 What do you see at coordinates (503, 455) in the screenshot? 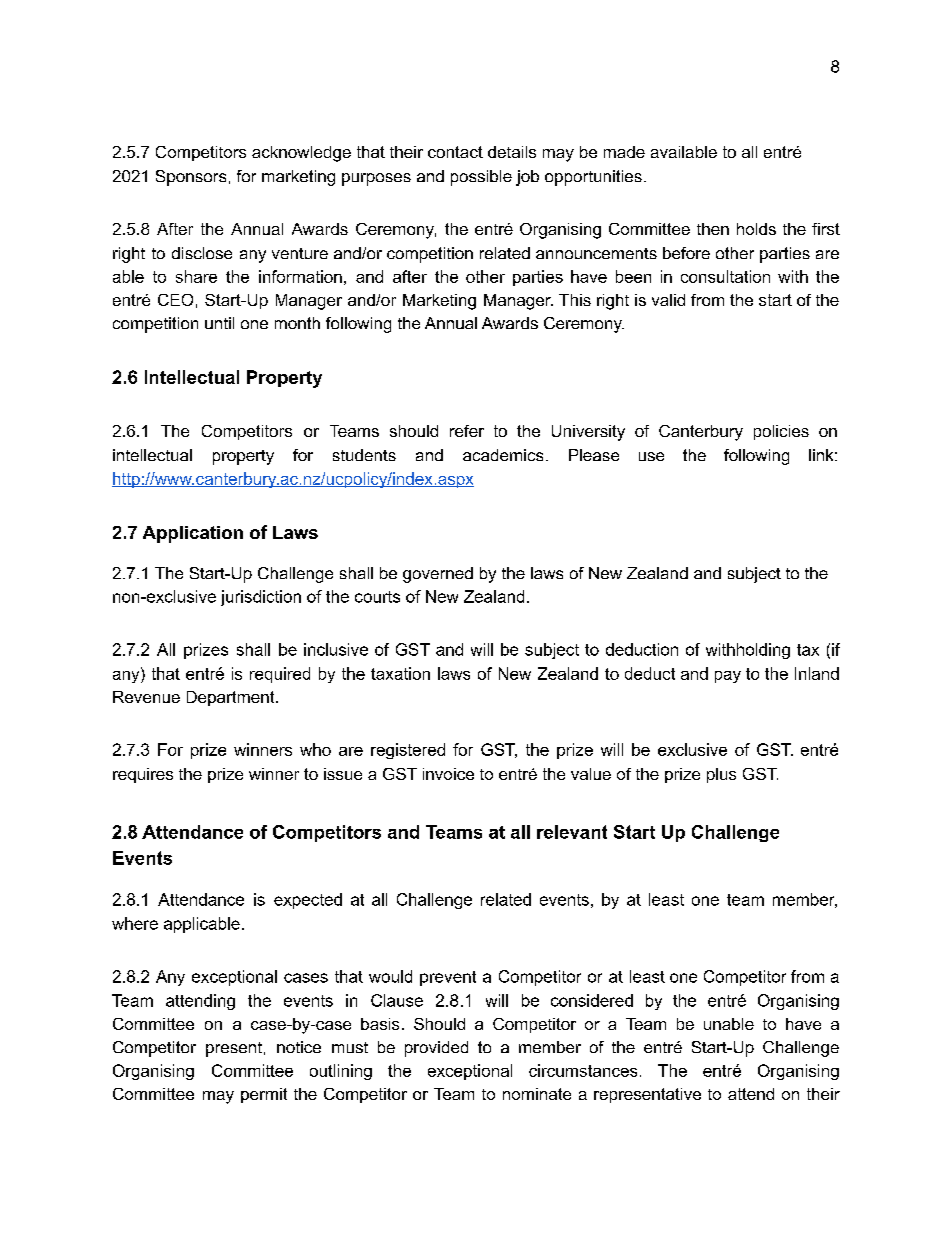
I see `academics` at bounding box center [503, 455].
